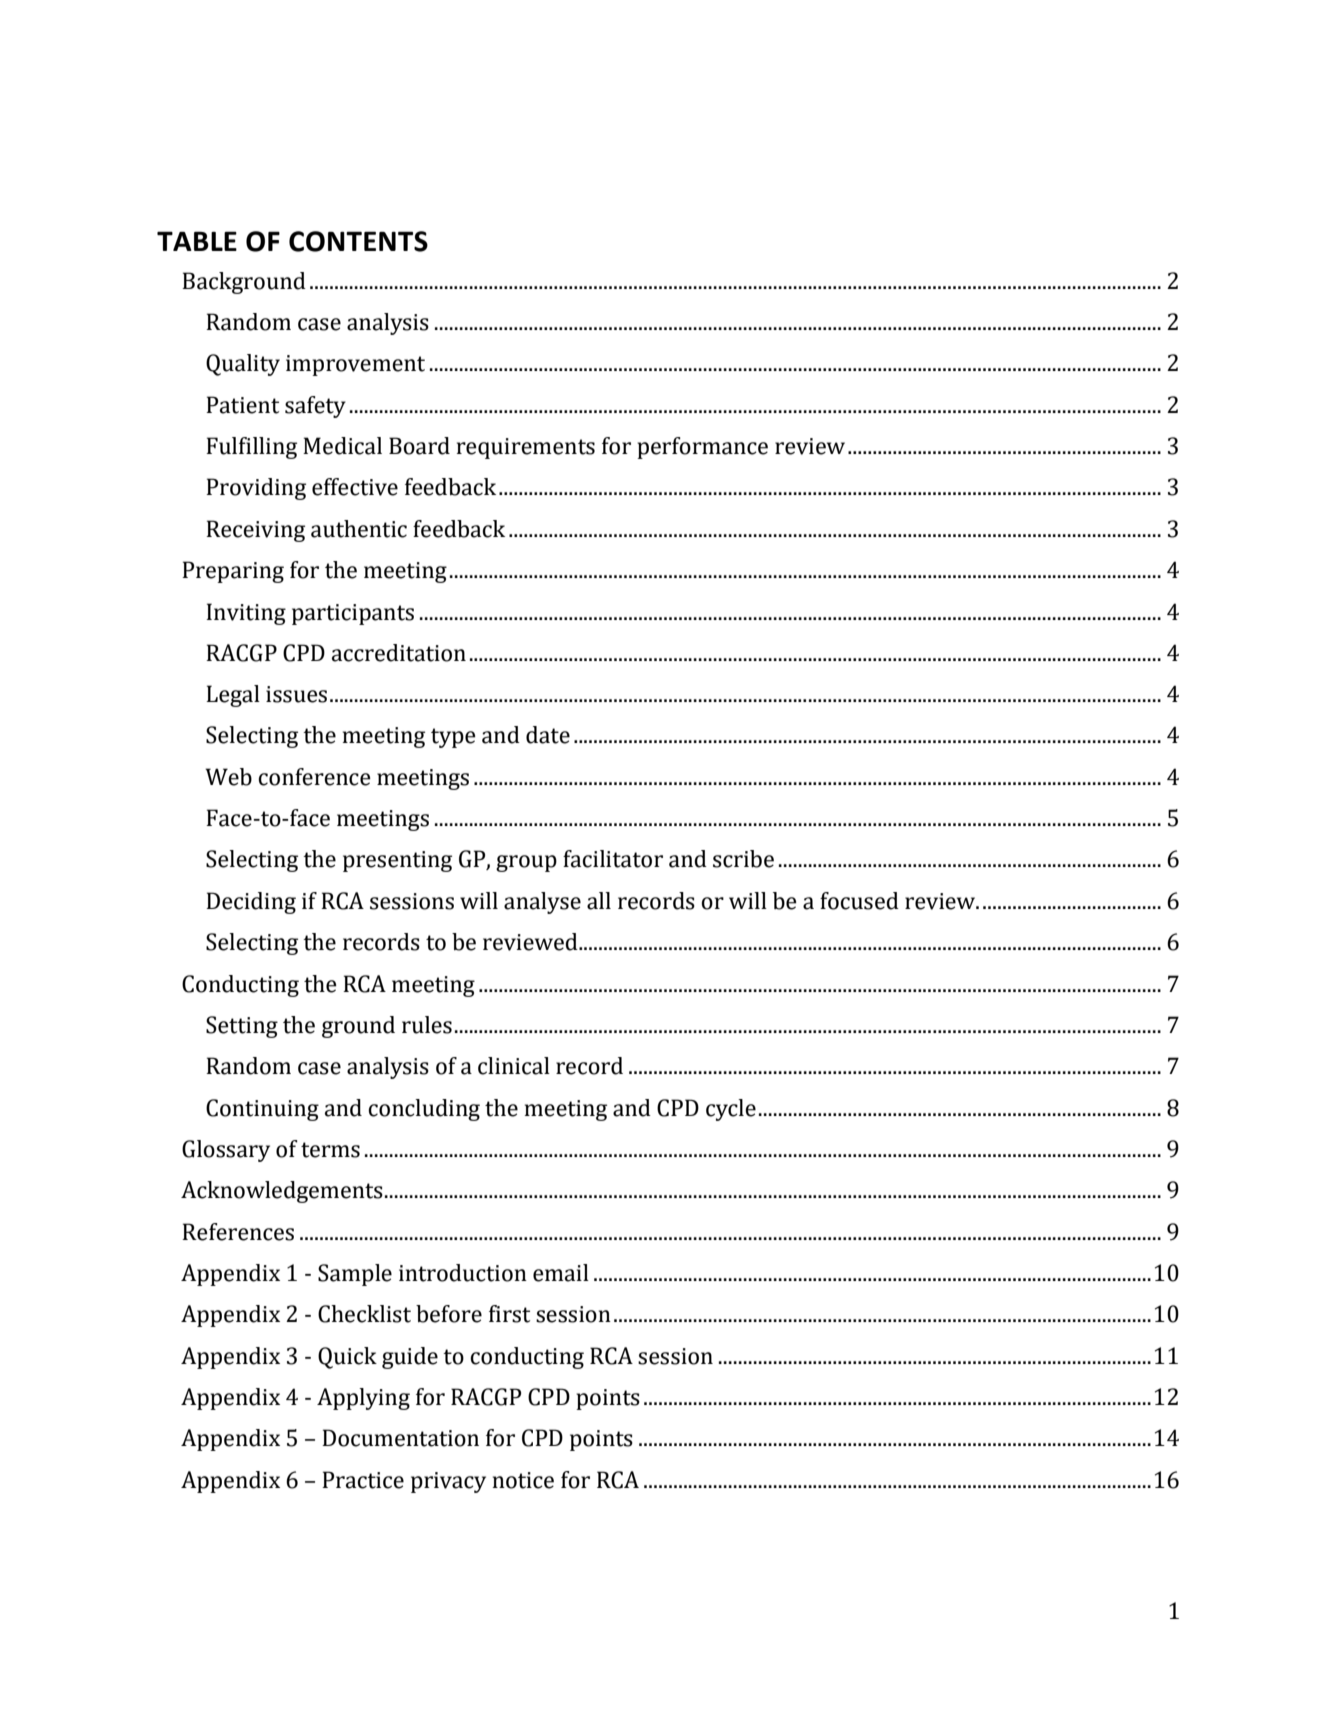 Image resolution: width=1338 pixels, height=1731 pixels. Describe the element at coordinates (197, 241) in the screenshot. I see `TABLE` at that location.
